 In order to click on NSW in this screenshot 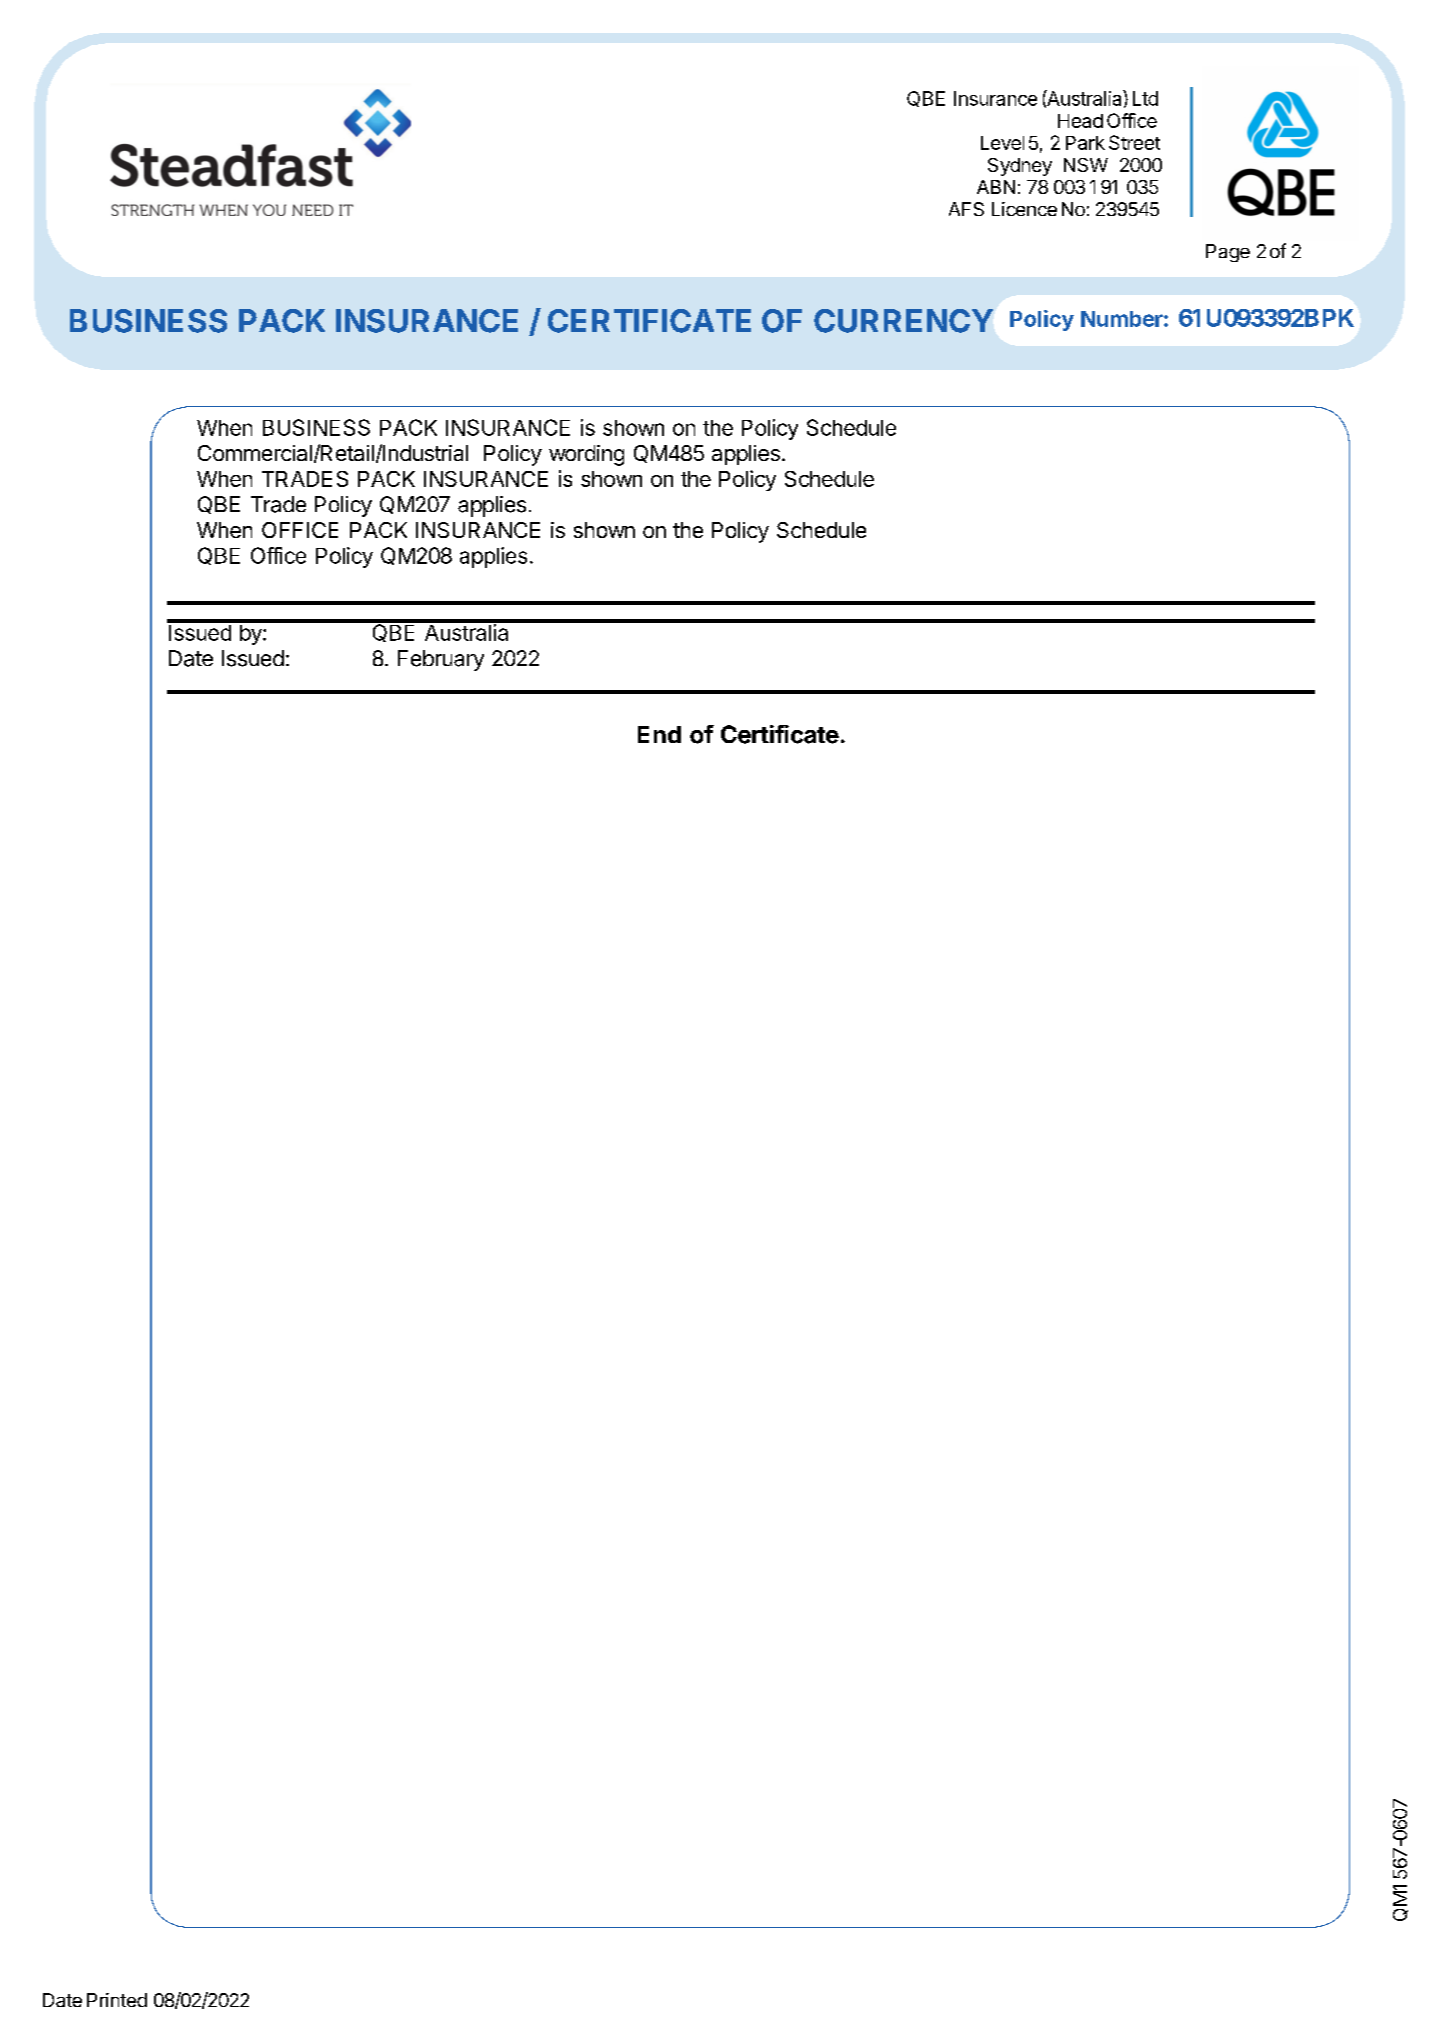, I will do `click(1086, 165)`.
